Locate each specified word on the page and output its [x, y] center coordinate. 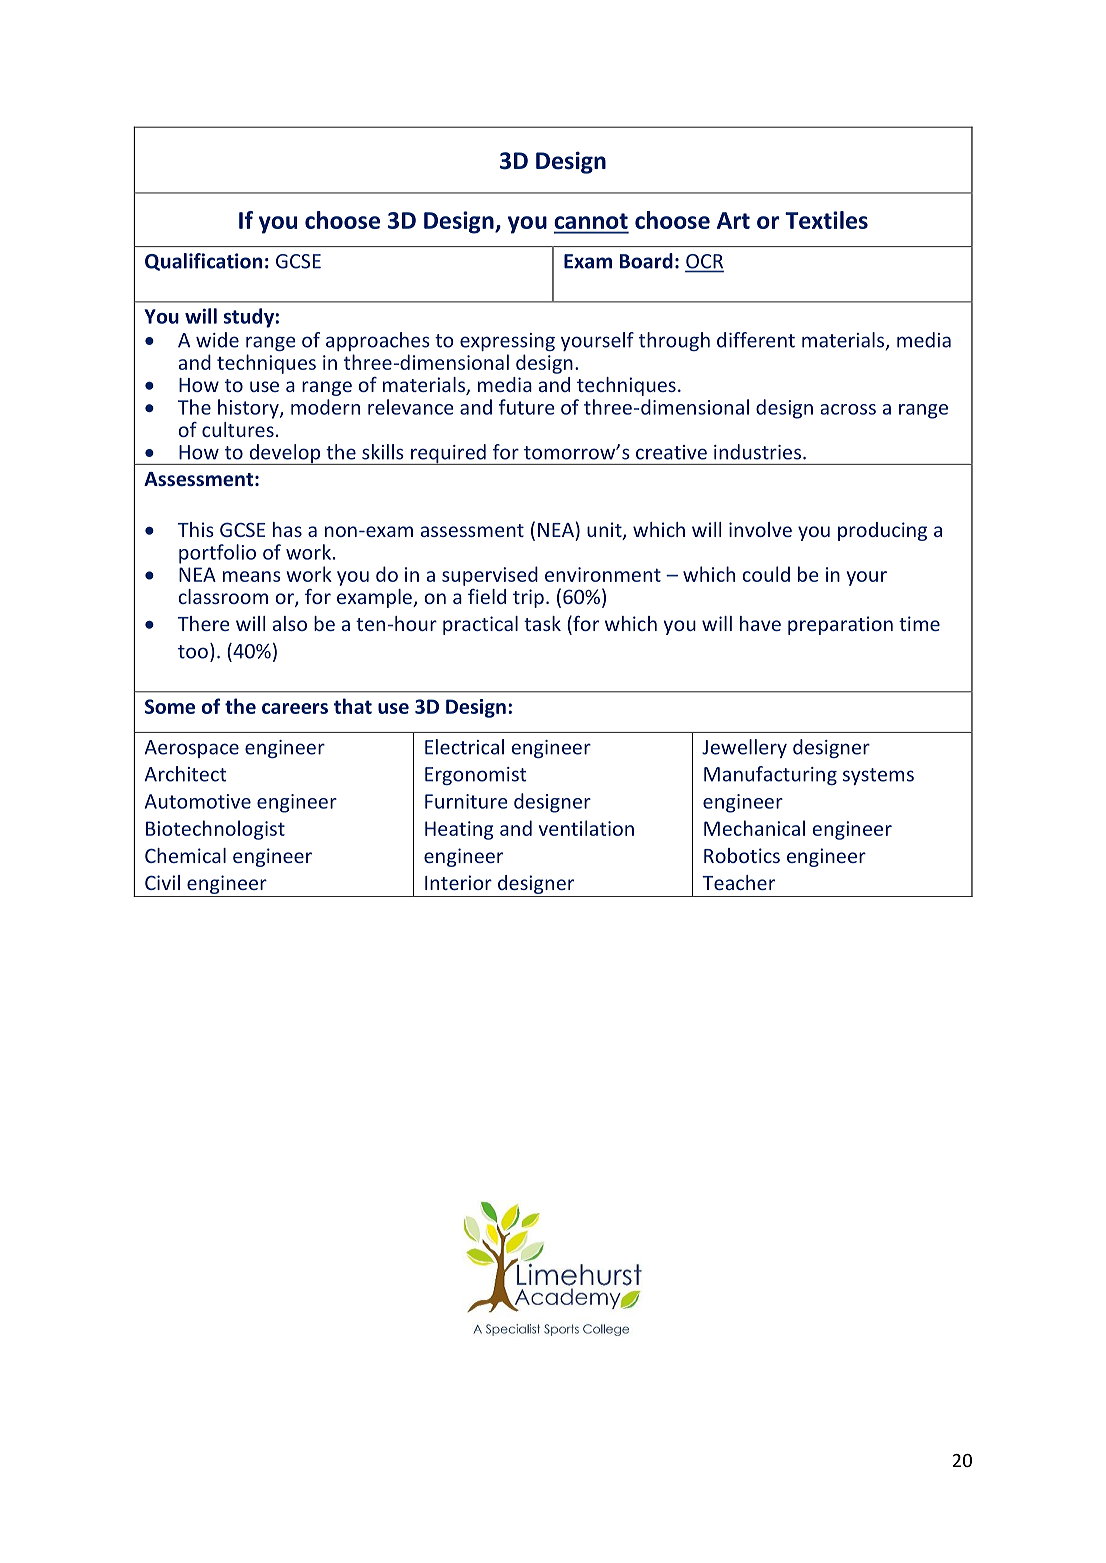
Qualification [203, 262]
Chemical [185, 855]
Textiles [826, 220]
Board [646, 261]
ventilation [586, 828]
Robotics [742, 855]
